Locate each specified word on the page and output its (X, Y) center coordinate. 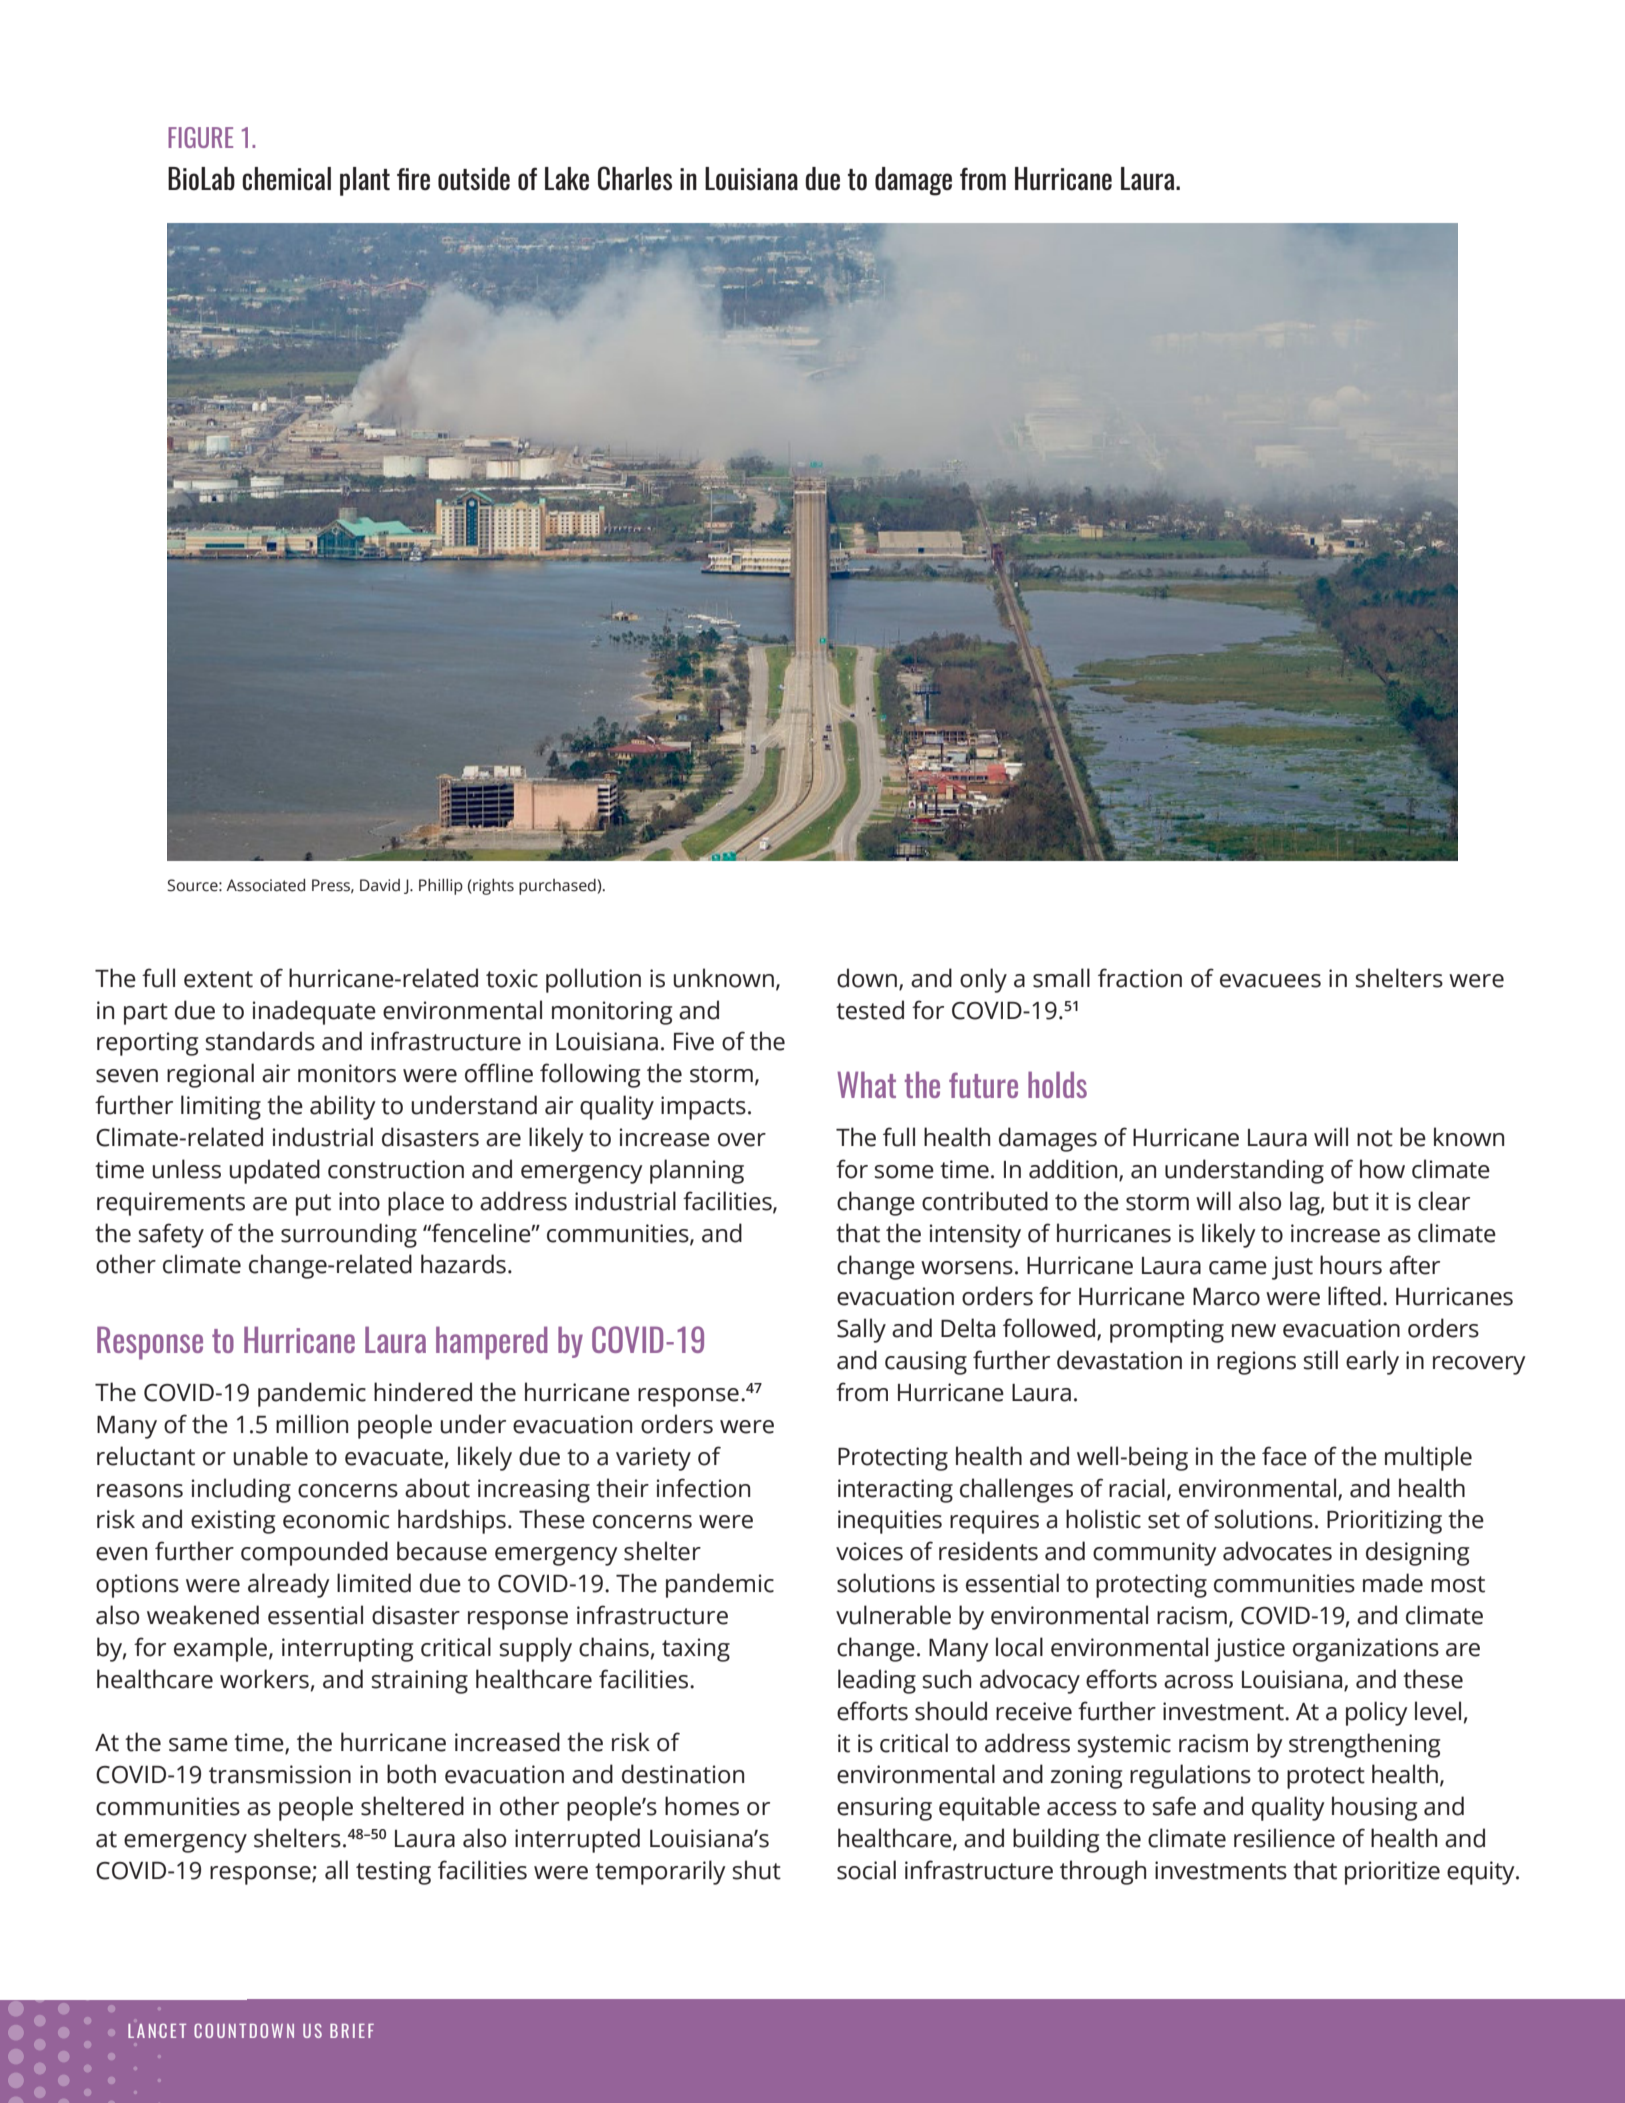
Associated (265, 885)
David (380, 885)
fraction (1140, 978)
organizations (1366, 1650)
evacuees (1270, 981)
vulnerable (893, 1615)
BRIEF (352, 2031)
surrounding (349, 1235)
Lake (567, 179)
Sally (861, 1330)
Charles (635, 178)
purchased (557, 887)
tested (870, 1010)
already (289, 1585)
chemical (286, 179)
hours (1351, 1265)
